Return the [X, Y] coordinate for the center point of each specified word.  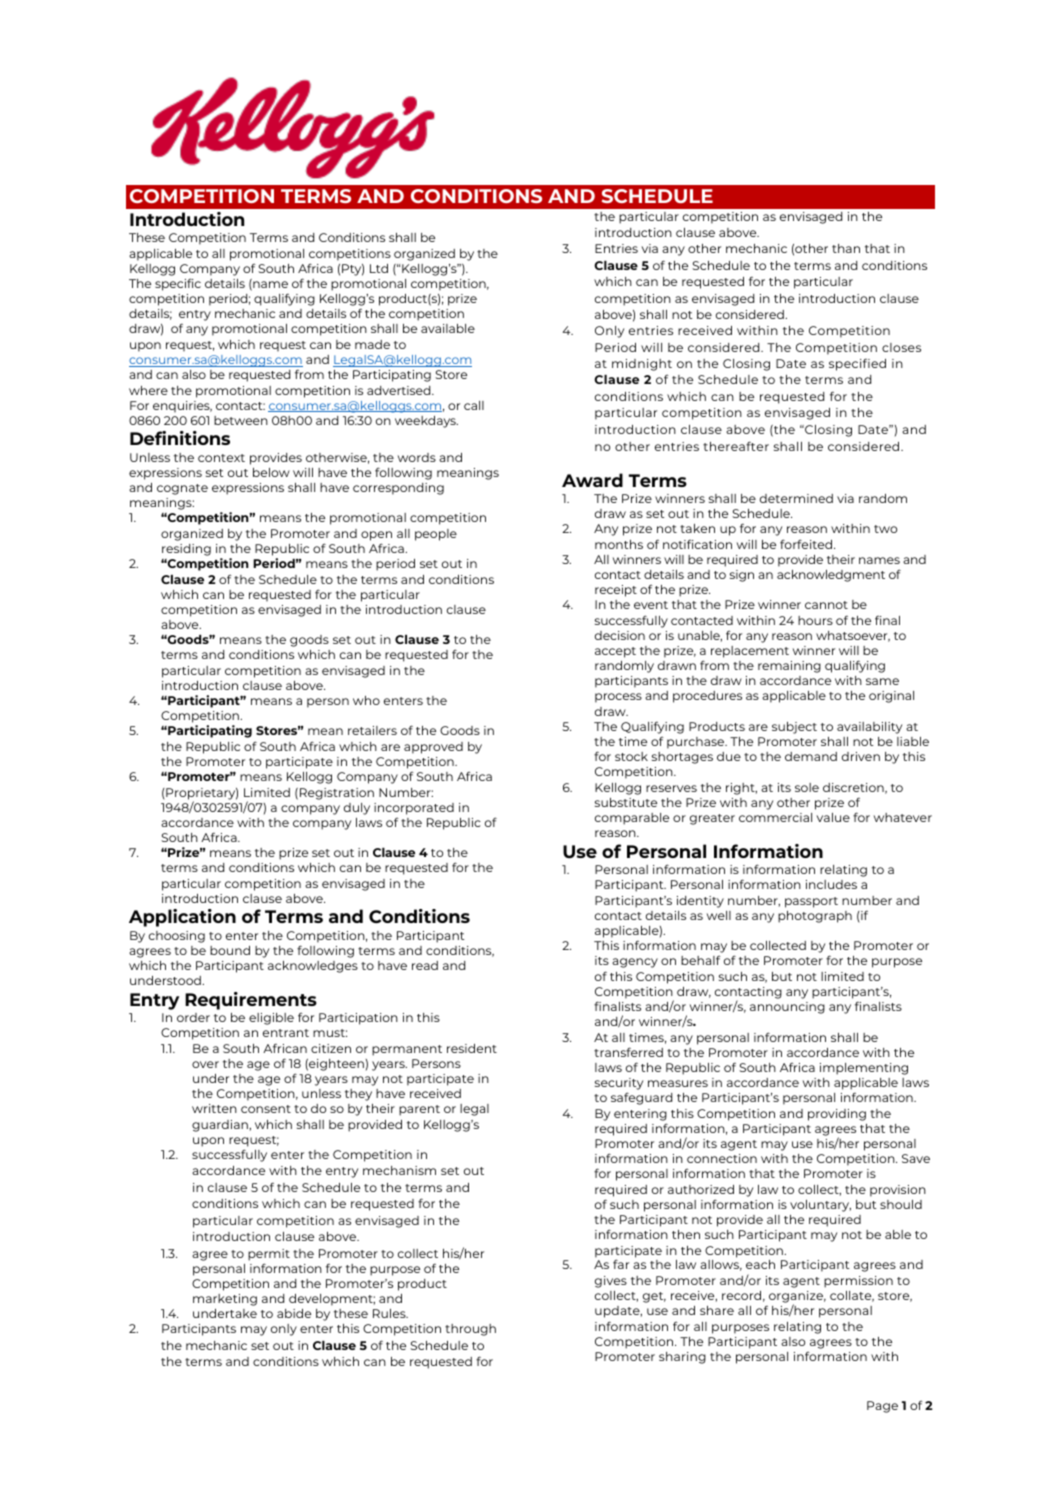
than [846, 248]
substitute [626, 802]
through [470, 1330]
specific [178, 284]
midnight [642, 365]
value [833, 817]
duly [357, 809]
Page [882, 1407]
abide [294, 1313]
